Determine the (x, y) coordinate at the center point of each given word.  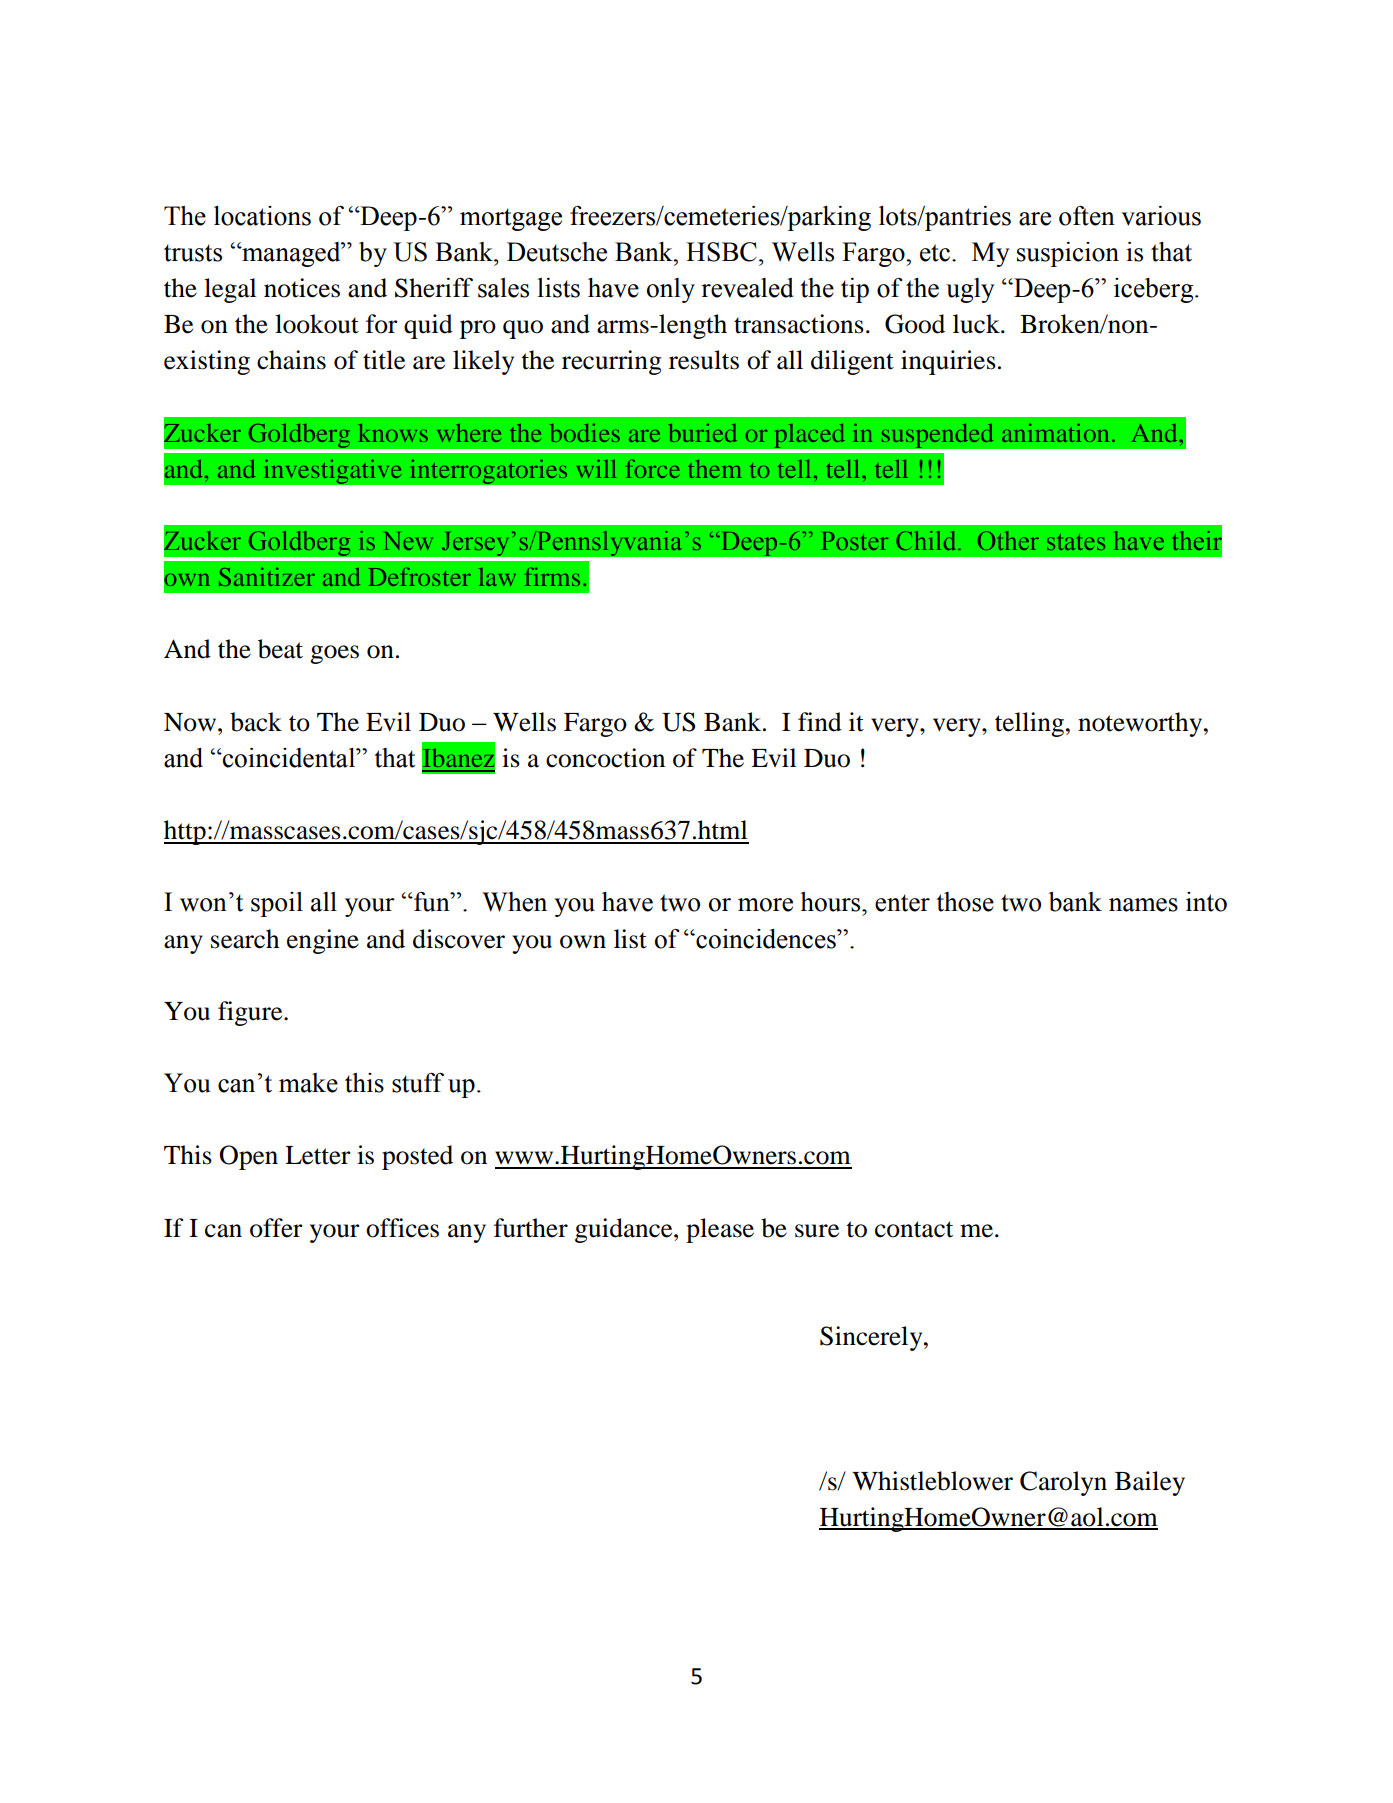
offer (276, 1228)
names (1143, 905)
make (308, 1083)
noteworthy (1141, 724)
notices (302, 288)
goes (334, 654)
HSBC (721, 252)
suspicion (1068, 254)
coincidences (766, 939)
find (820, 722)
